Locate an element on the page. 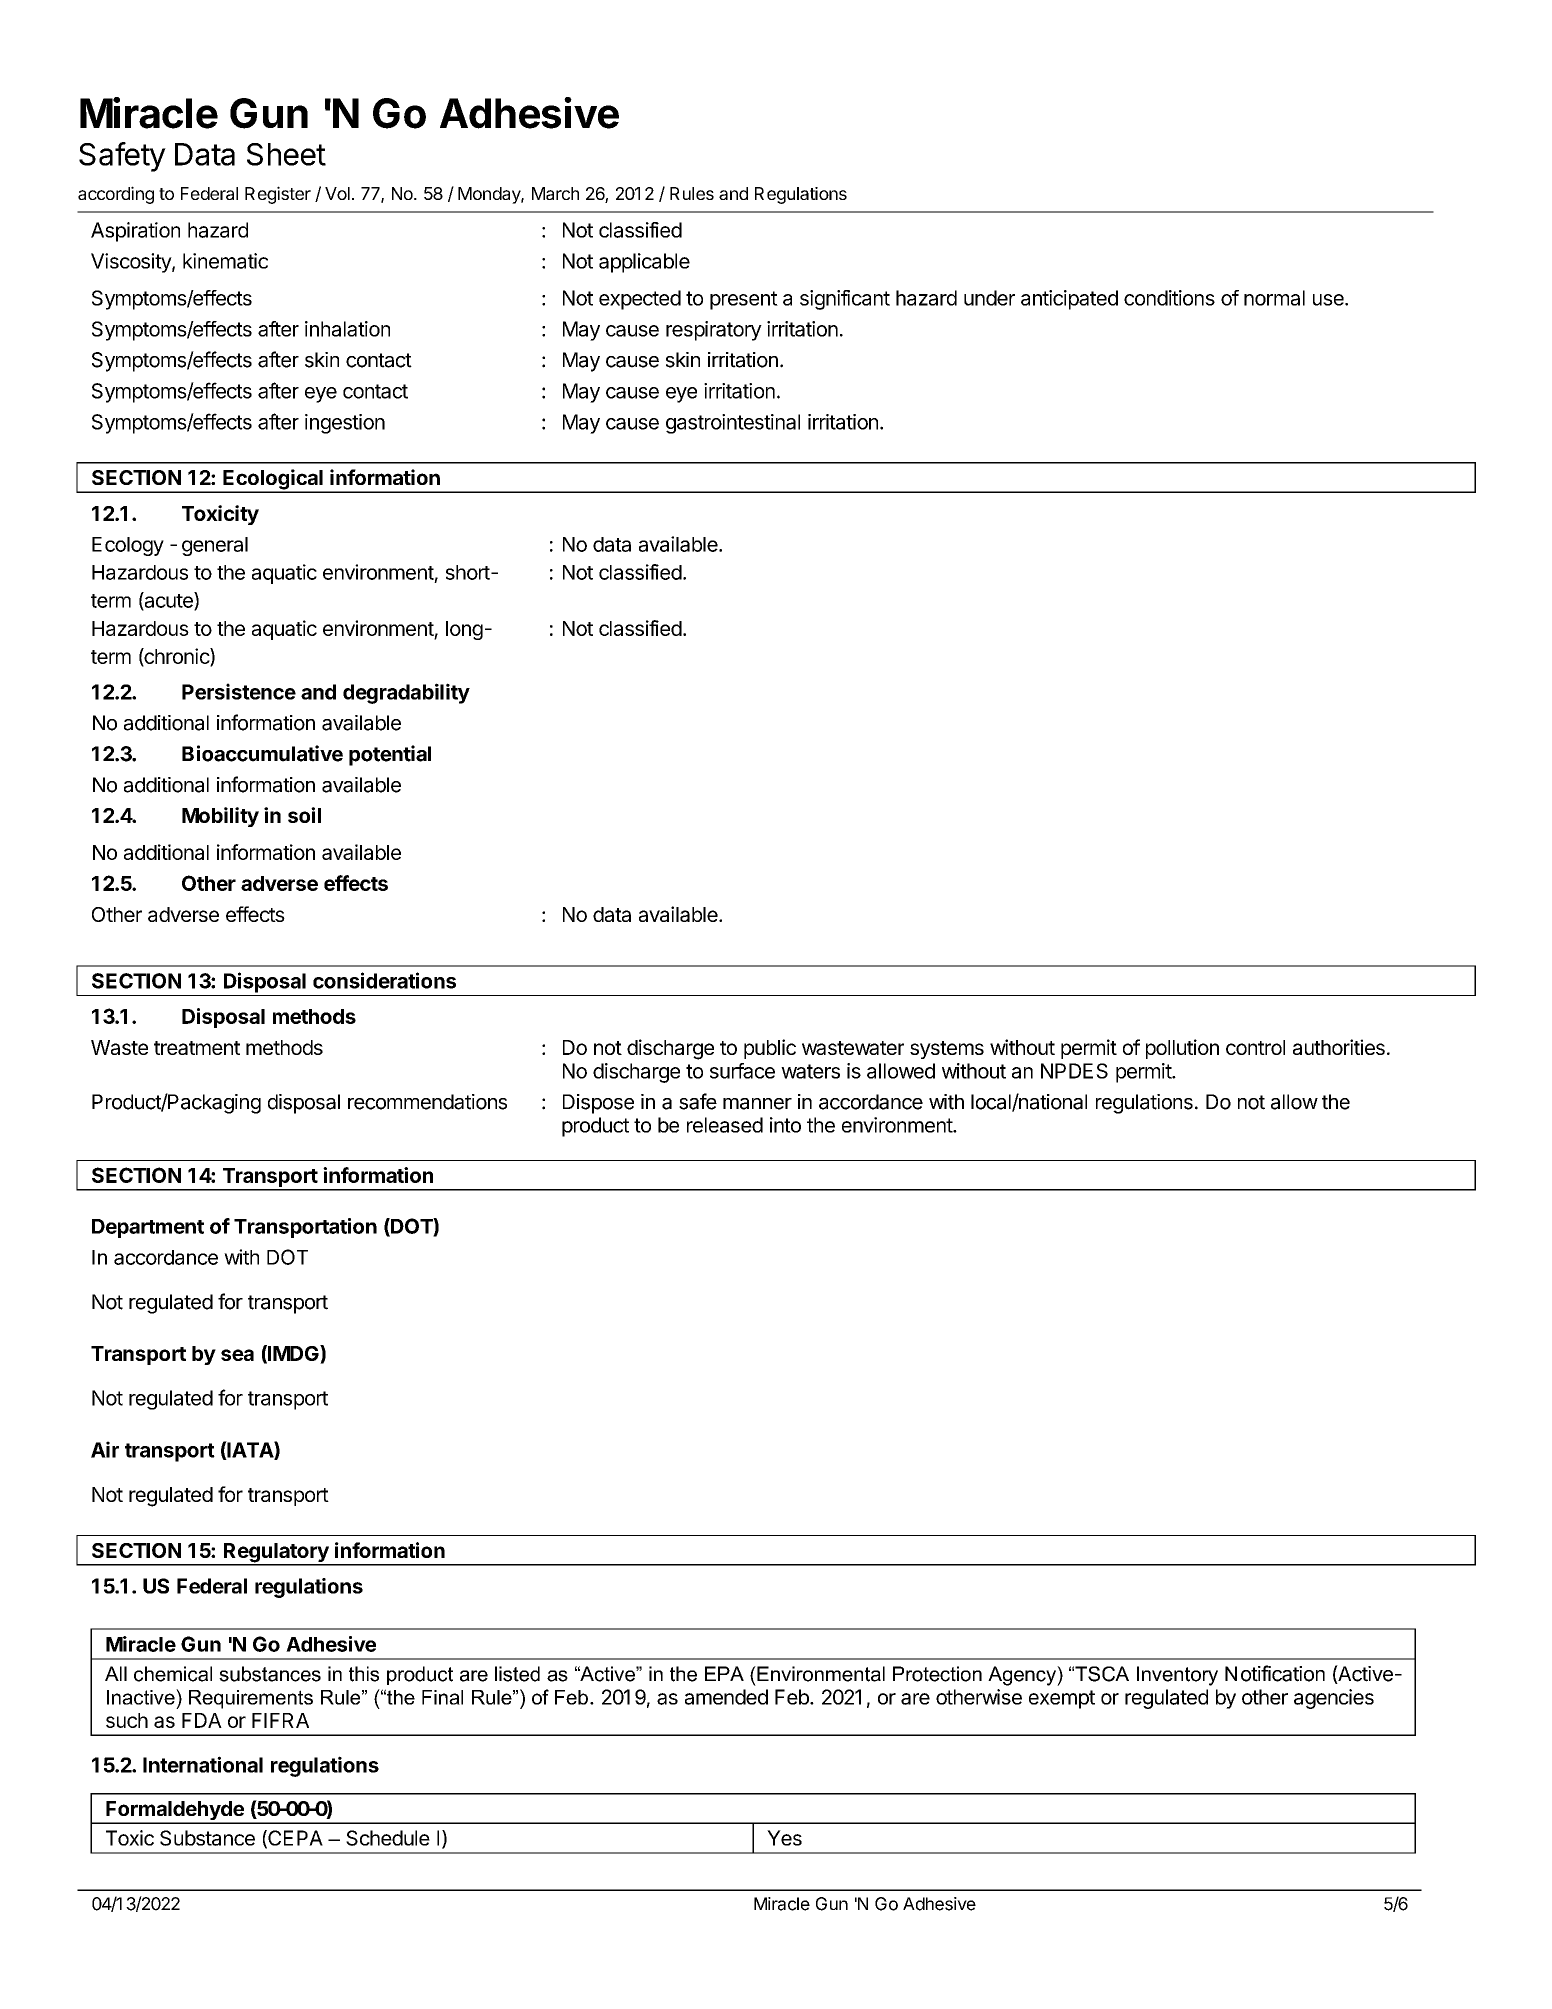  Department is located at coordinates (148, 1228).
